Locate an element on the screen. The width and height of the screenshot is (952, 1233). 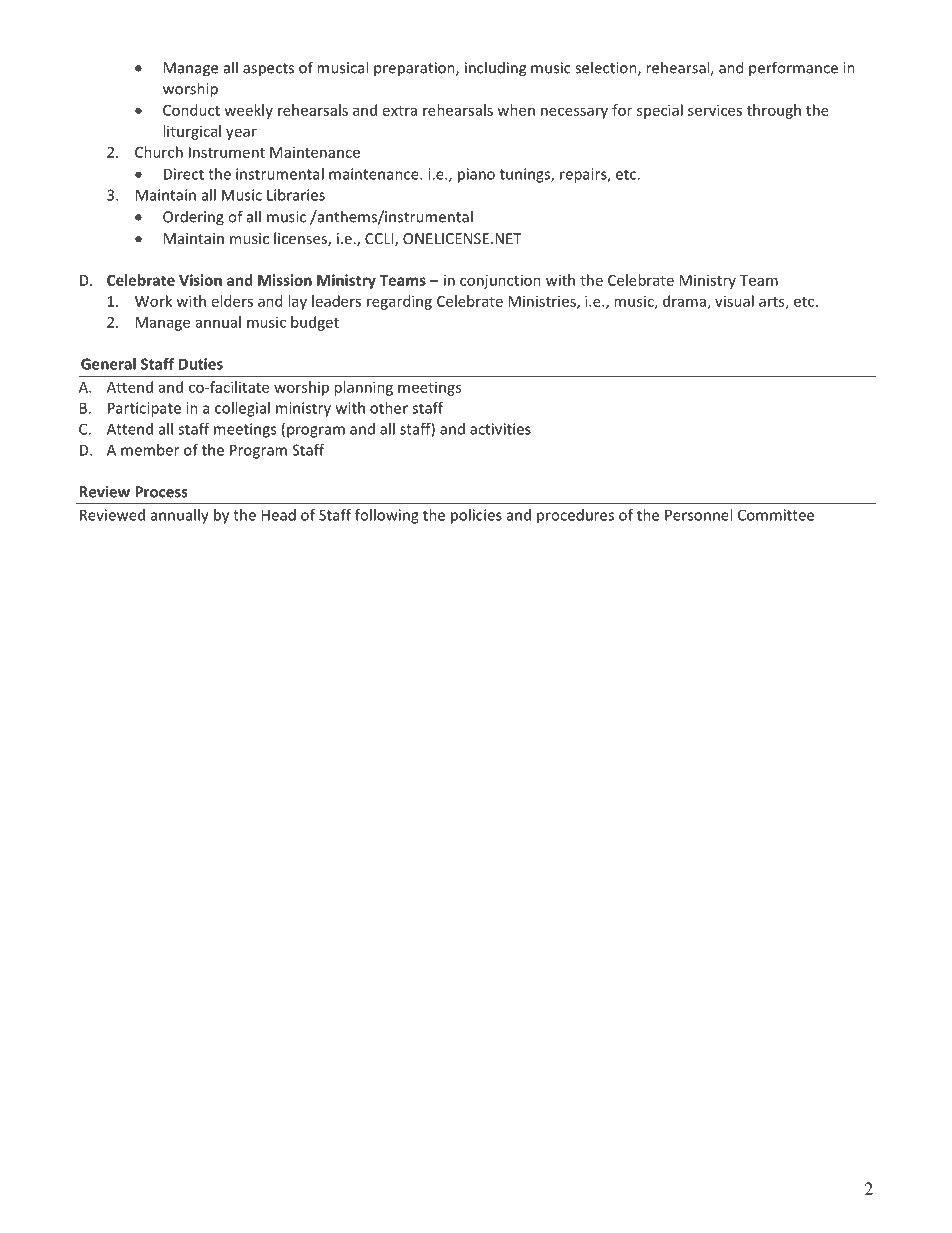
visual is located at coordinates (734, 301).
